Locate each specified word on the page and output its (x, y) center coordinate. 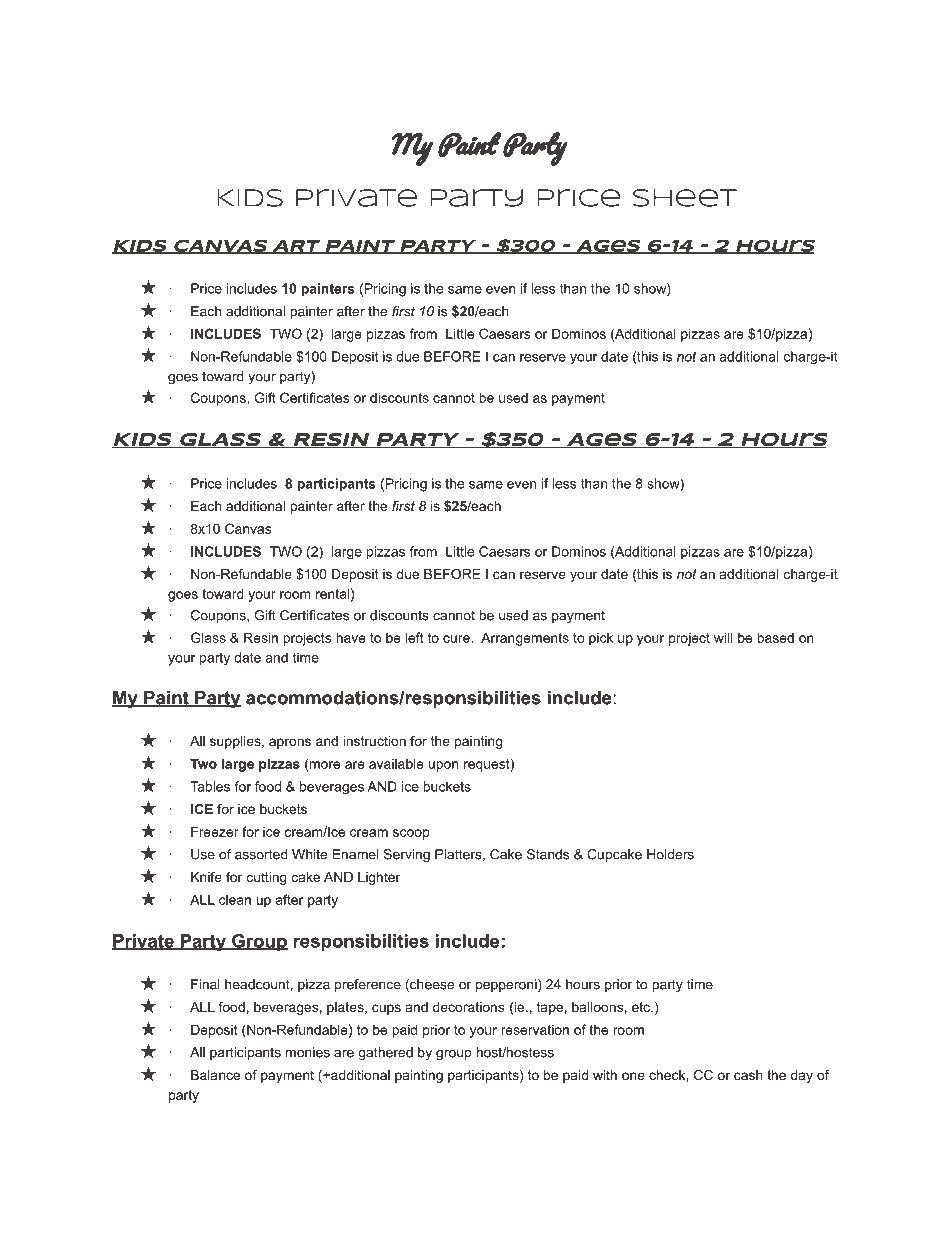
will (723, 637)
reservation (535, 1029)
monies (308, 1052)
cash (748, 1075)
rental (332, 593)
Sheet (685, 198)
